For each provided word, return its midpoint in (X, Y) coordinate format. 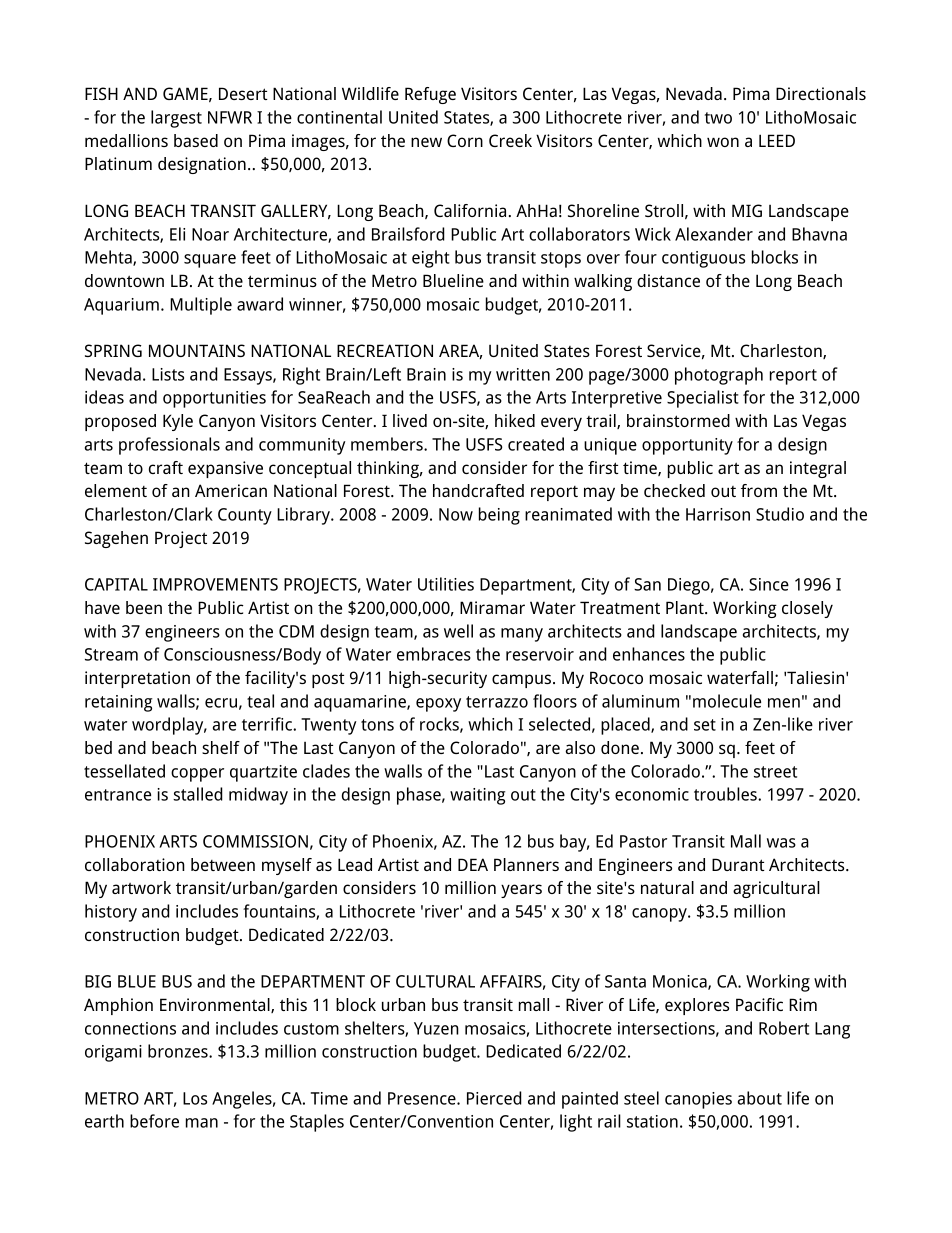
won (723, 142)
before (154, 1121)
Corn (465, 140)
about (760, 1098)
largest (176, 119)
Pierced (494, 1098)
